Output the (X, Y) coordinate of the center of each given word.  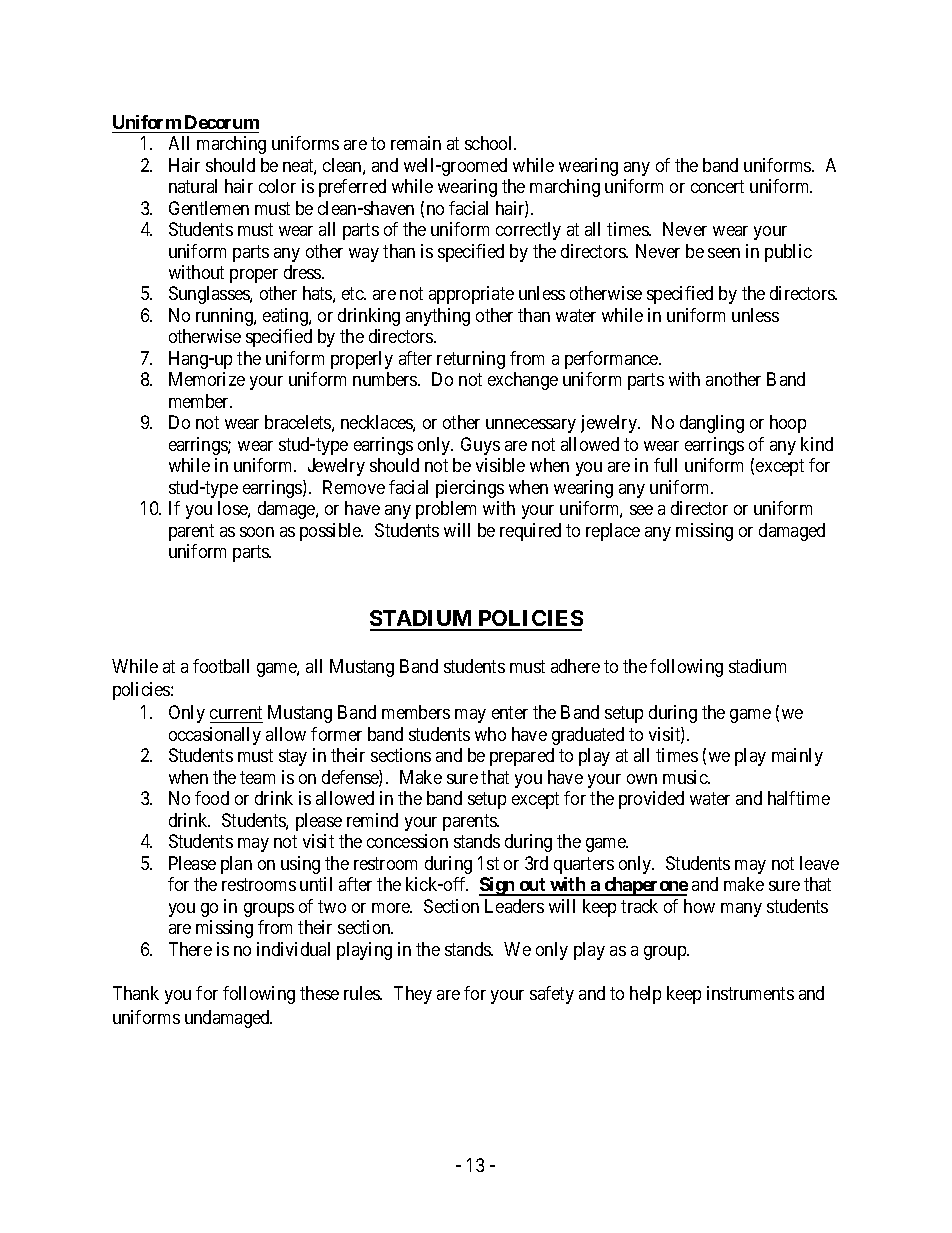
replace (613, 532)
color (277, 186)
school (490, 143)
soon (257, 532)
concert (717, 186)
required (530, 532)
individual (293, 949)
